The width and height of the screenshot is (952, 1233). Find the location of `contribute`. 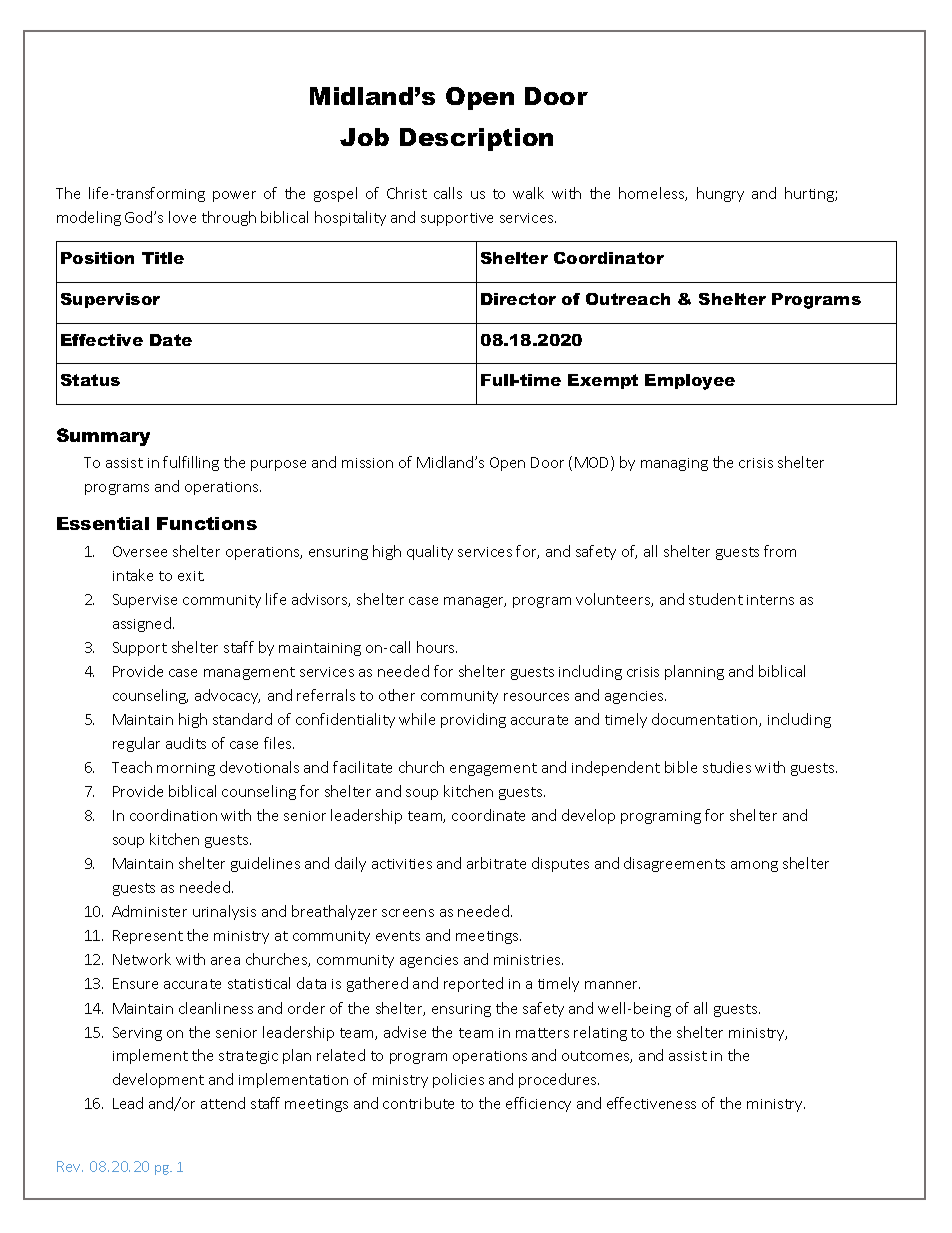

contribute is located at coordinates (418, 1103).
